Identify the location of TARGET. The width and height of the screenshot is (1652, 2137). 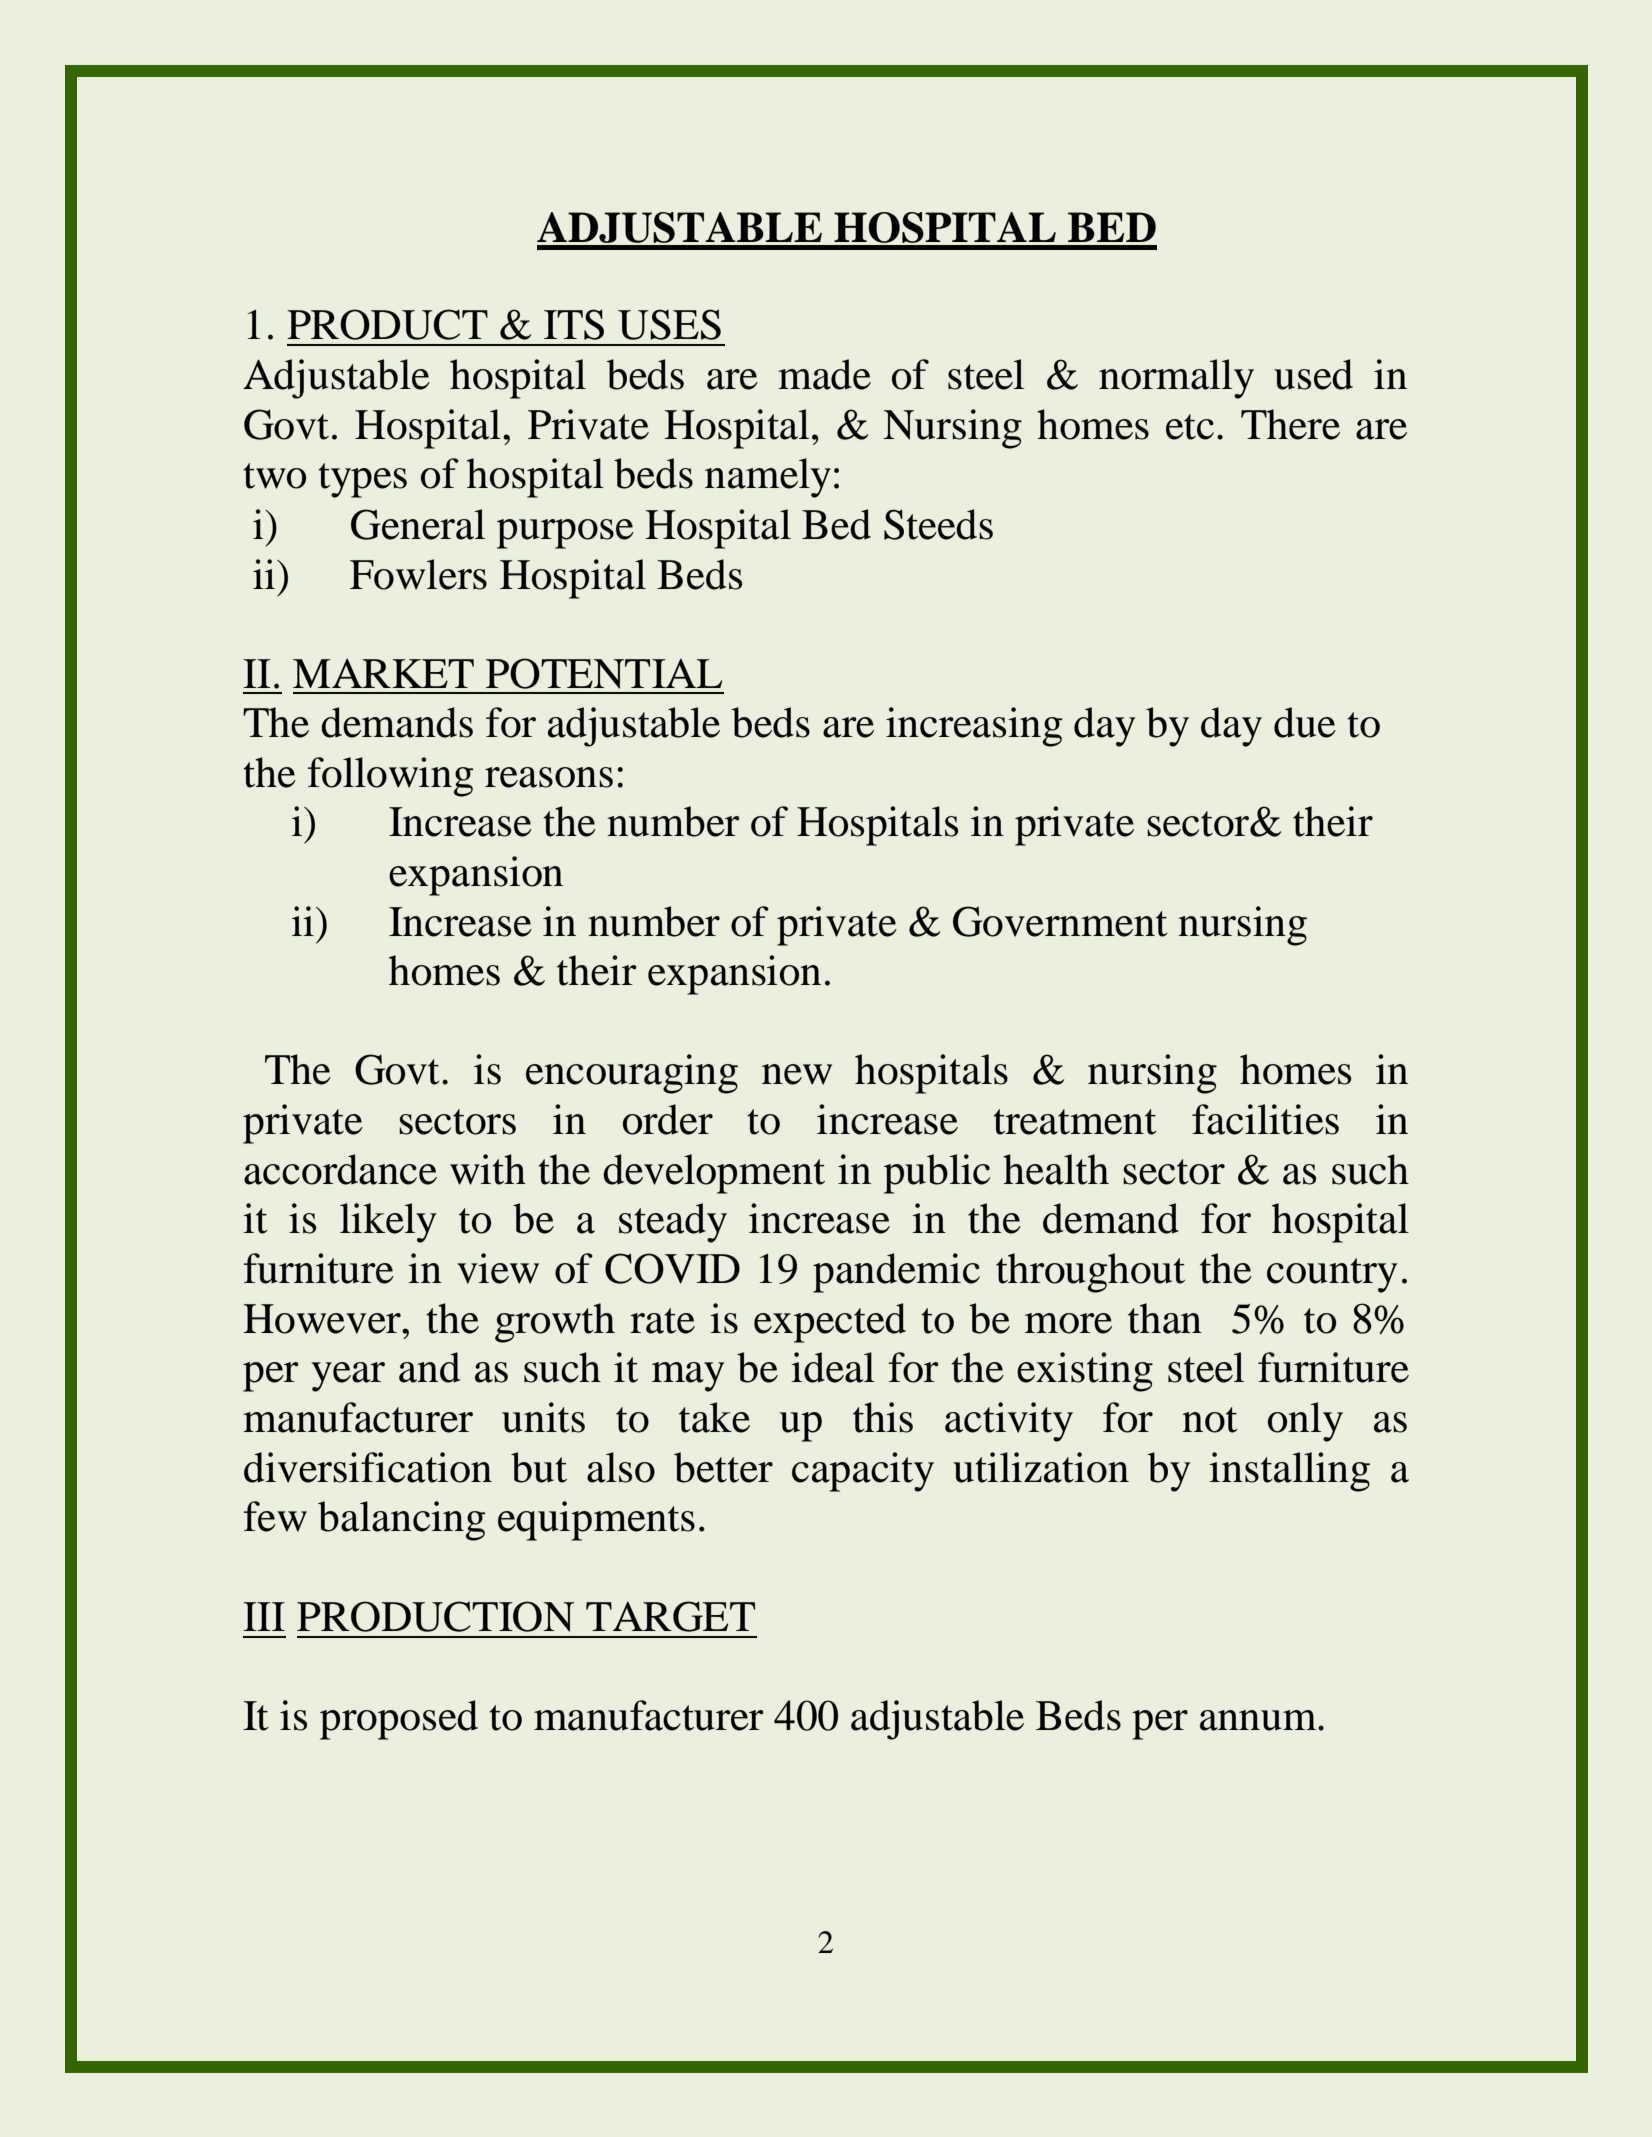
(670, 1616).
